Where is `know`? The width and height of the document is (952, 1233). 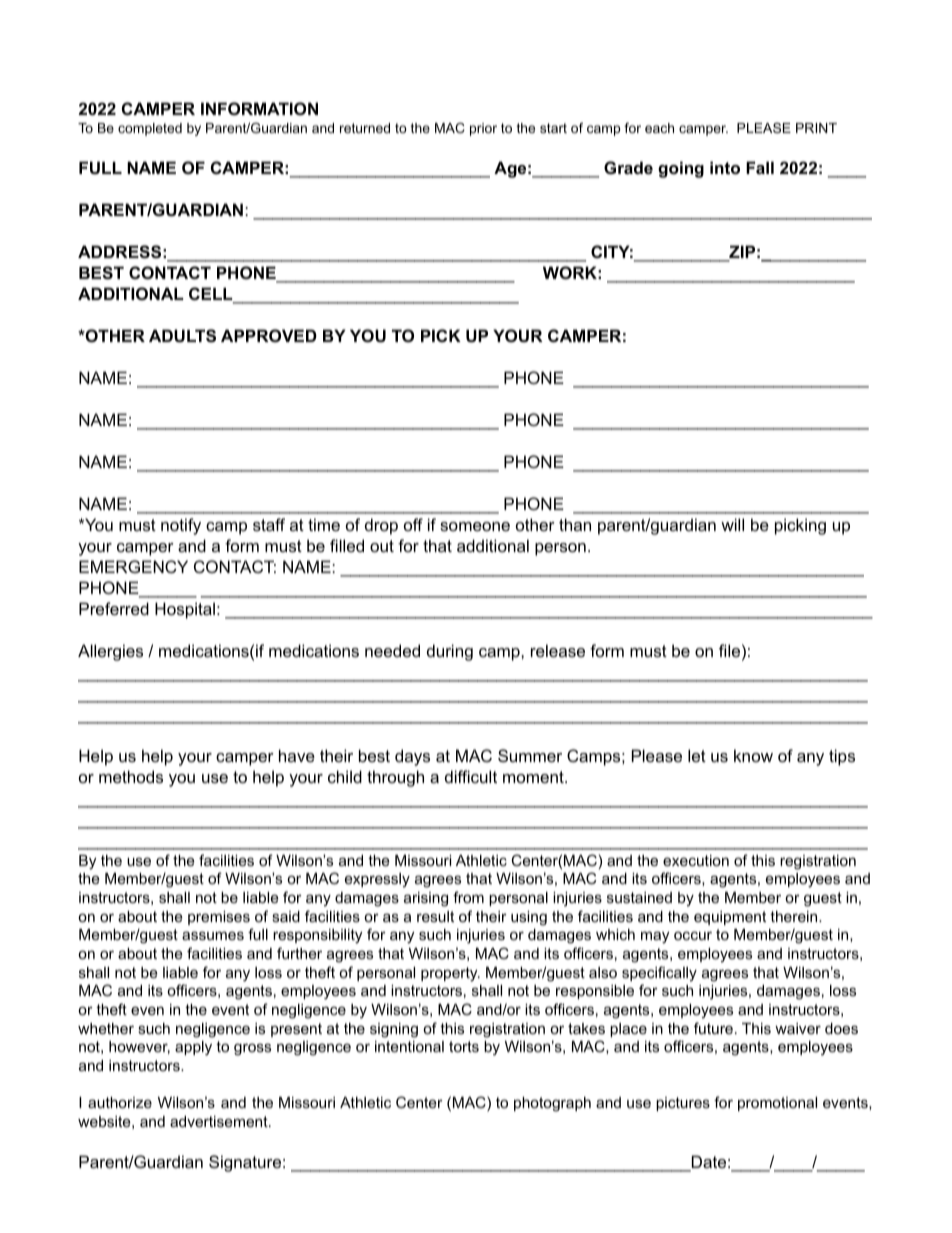
know is located at coordinates (753, 755).
